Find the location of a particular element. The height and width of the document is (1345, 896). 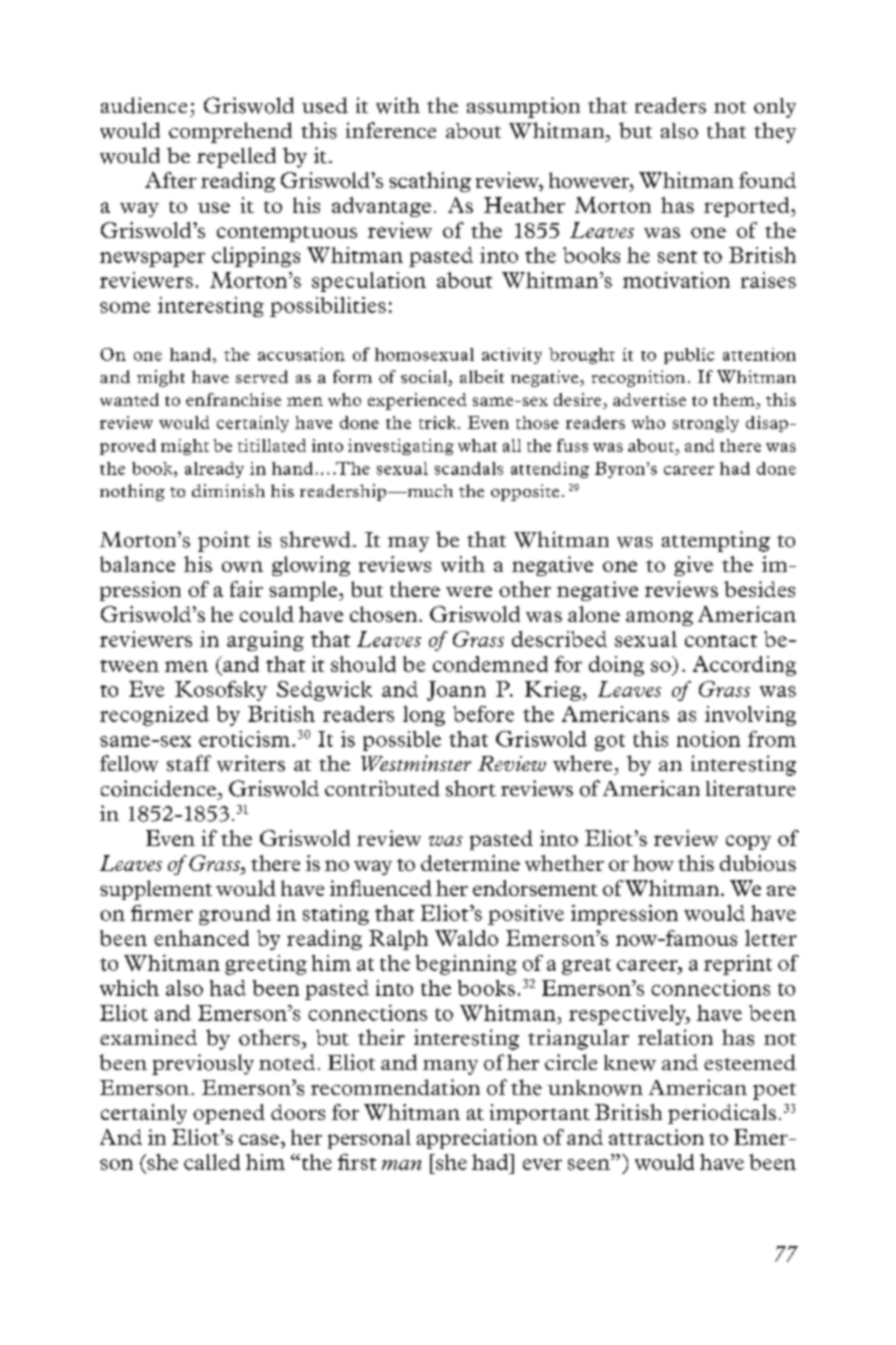

already is located at coordinates (214, 470).
